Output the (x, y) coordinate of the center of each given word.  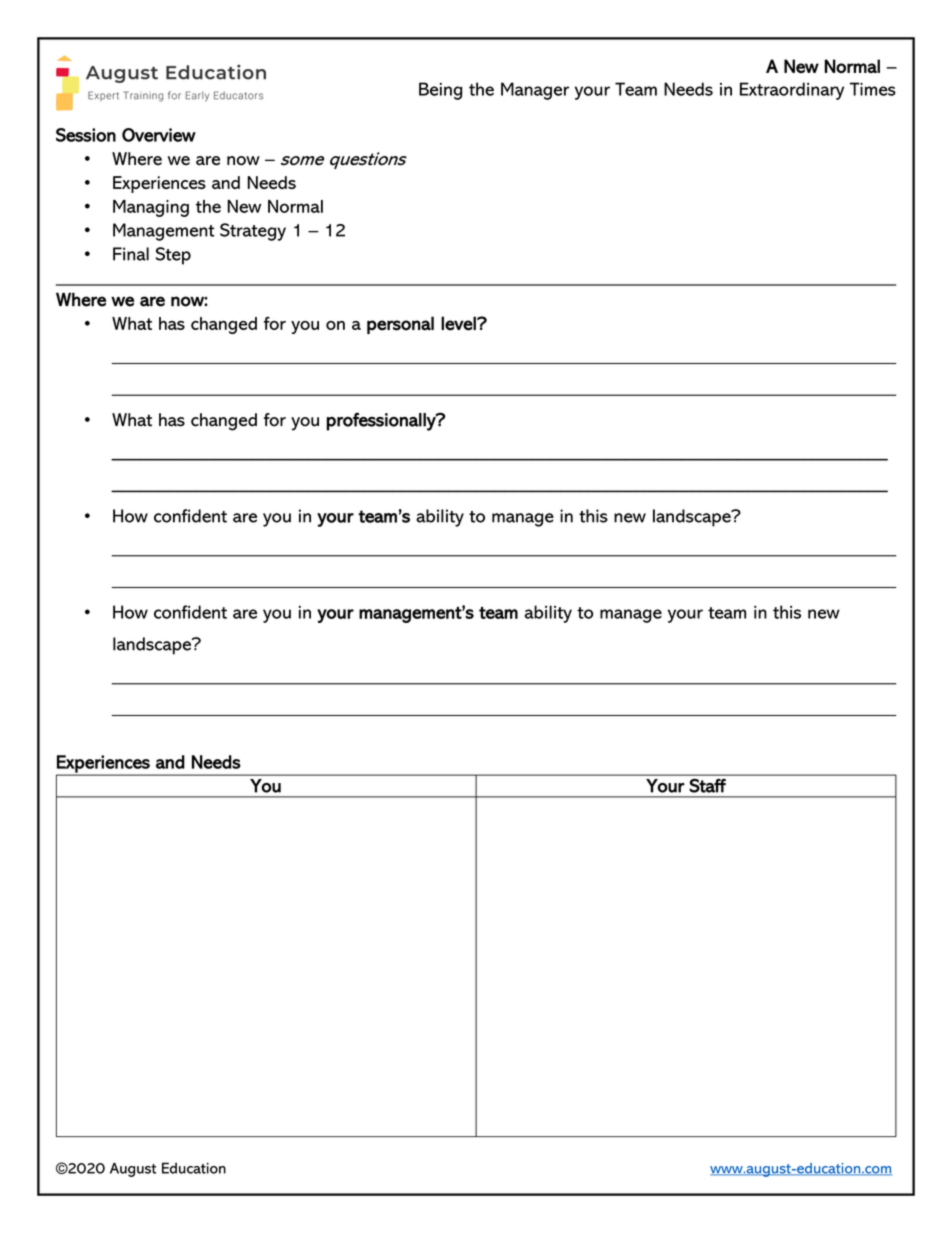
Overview (159, 135)
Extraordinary (792, 91)
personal (400, 325)
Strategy (253, 232)
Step (173, 256)
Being (440, 91)
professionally (382, 421)
